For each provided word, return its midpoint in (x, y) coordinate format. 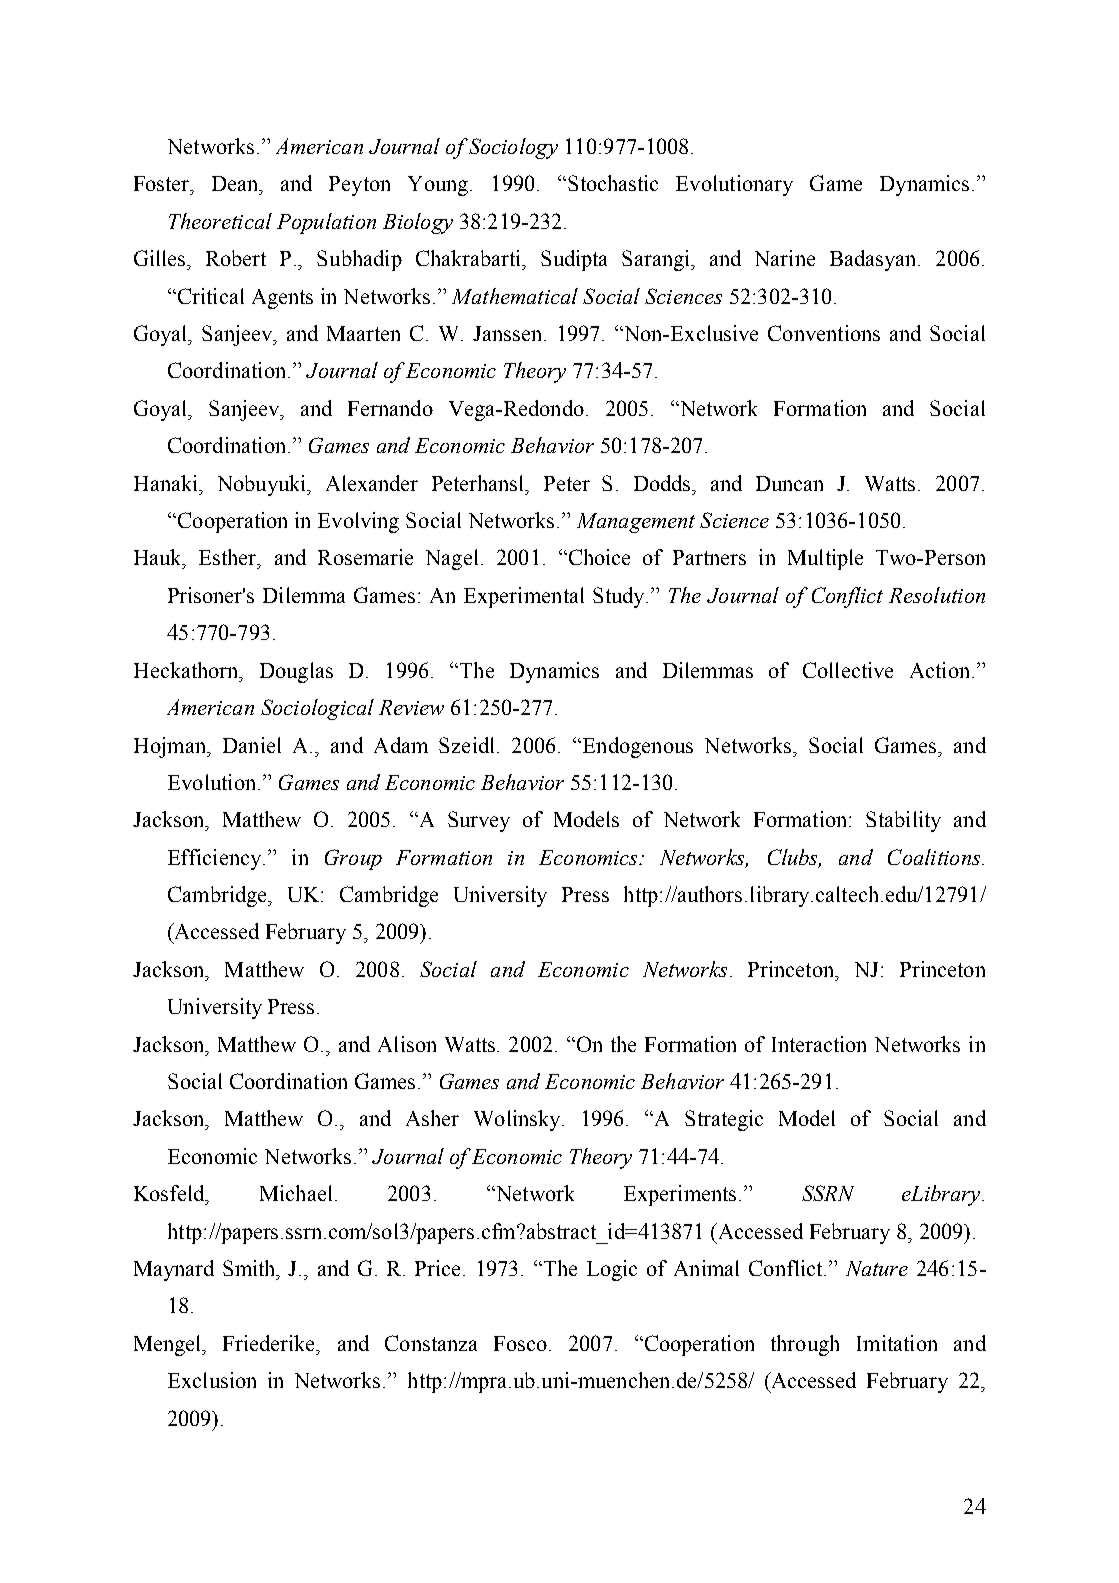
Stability (903, 821)
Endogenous (636, 747)
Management (636, 523)
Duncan (789, 483)
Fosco (520, 1343)
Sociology (513, 148)
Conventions (824, 333)
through (805, 1345)
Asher (432, 1118)
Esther (229, 557)
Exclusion (212, 1380)
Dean (236, 183)
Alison (407, 1044)
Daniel (252, 745)
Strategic (724, 1120)
